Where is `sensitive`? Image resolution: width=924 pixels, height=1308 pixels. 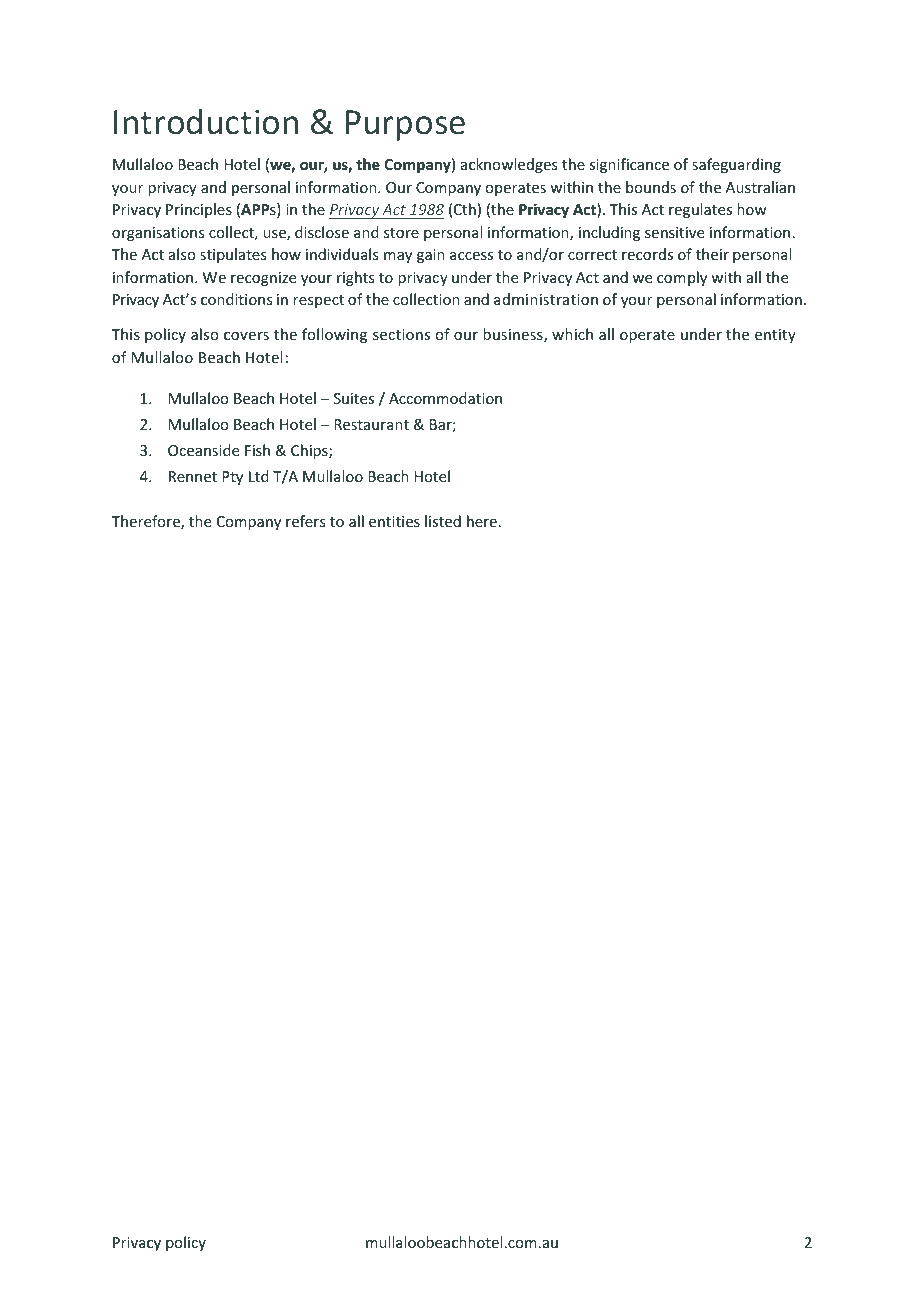 sensitive is located at coordinates (674, 232).
